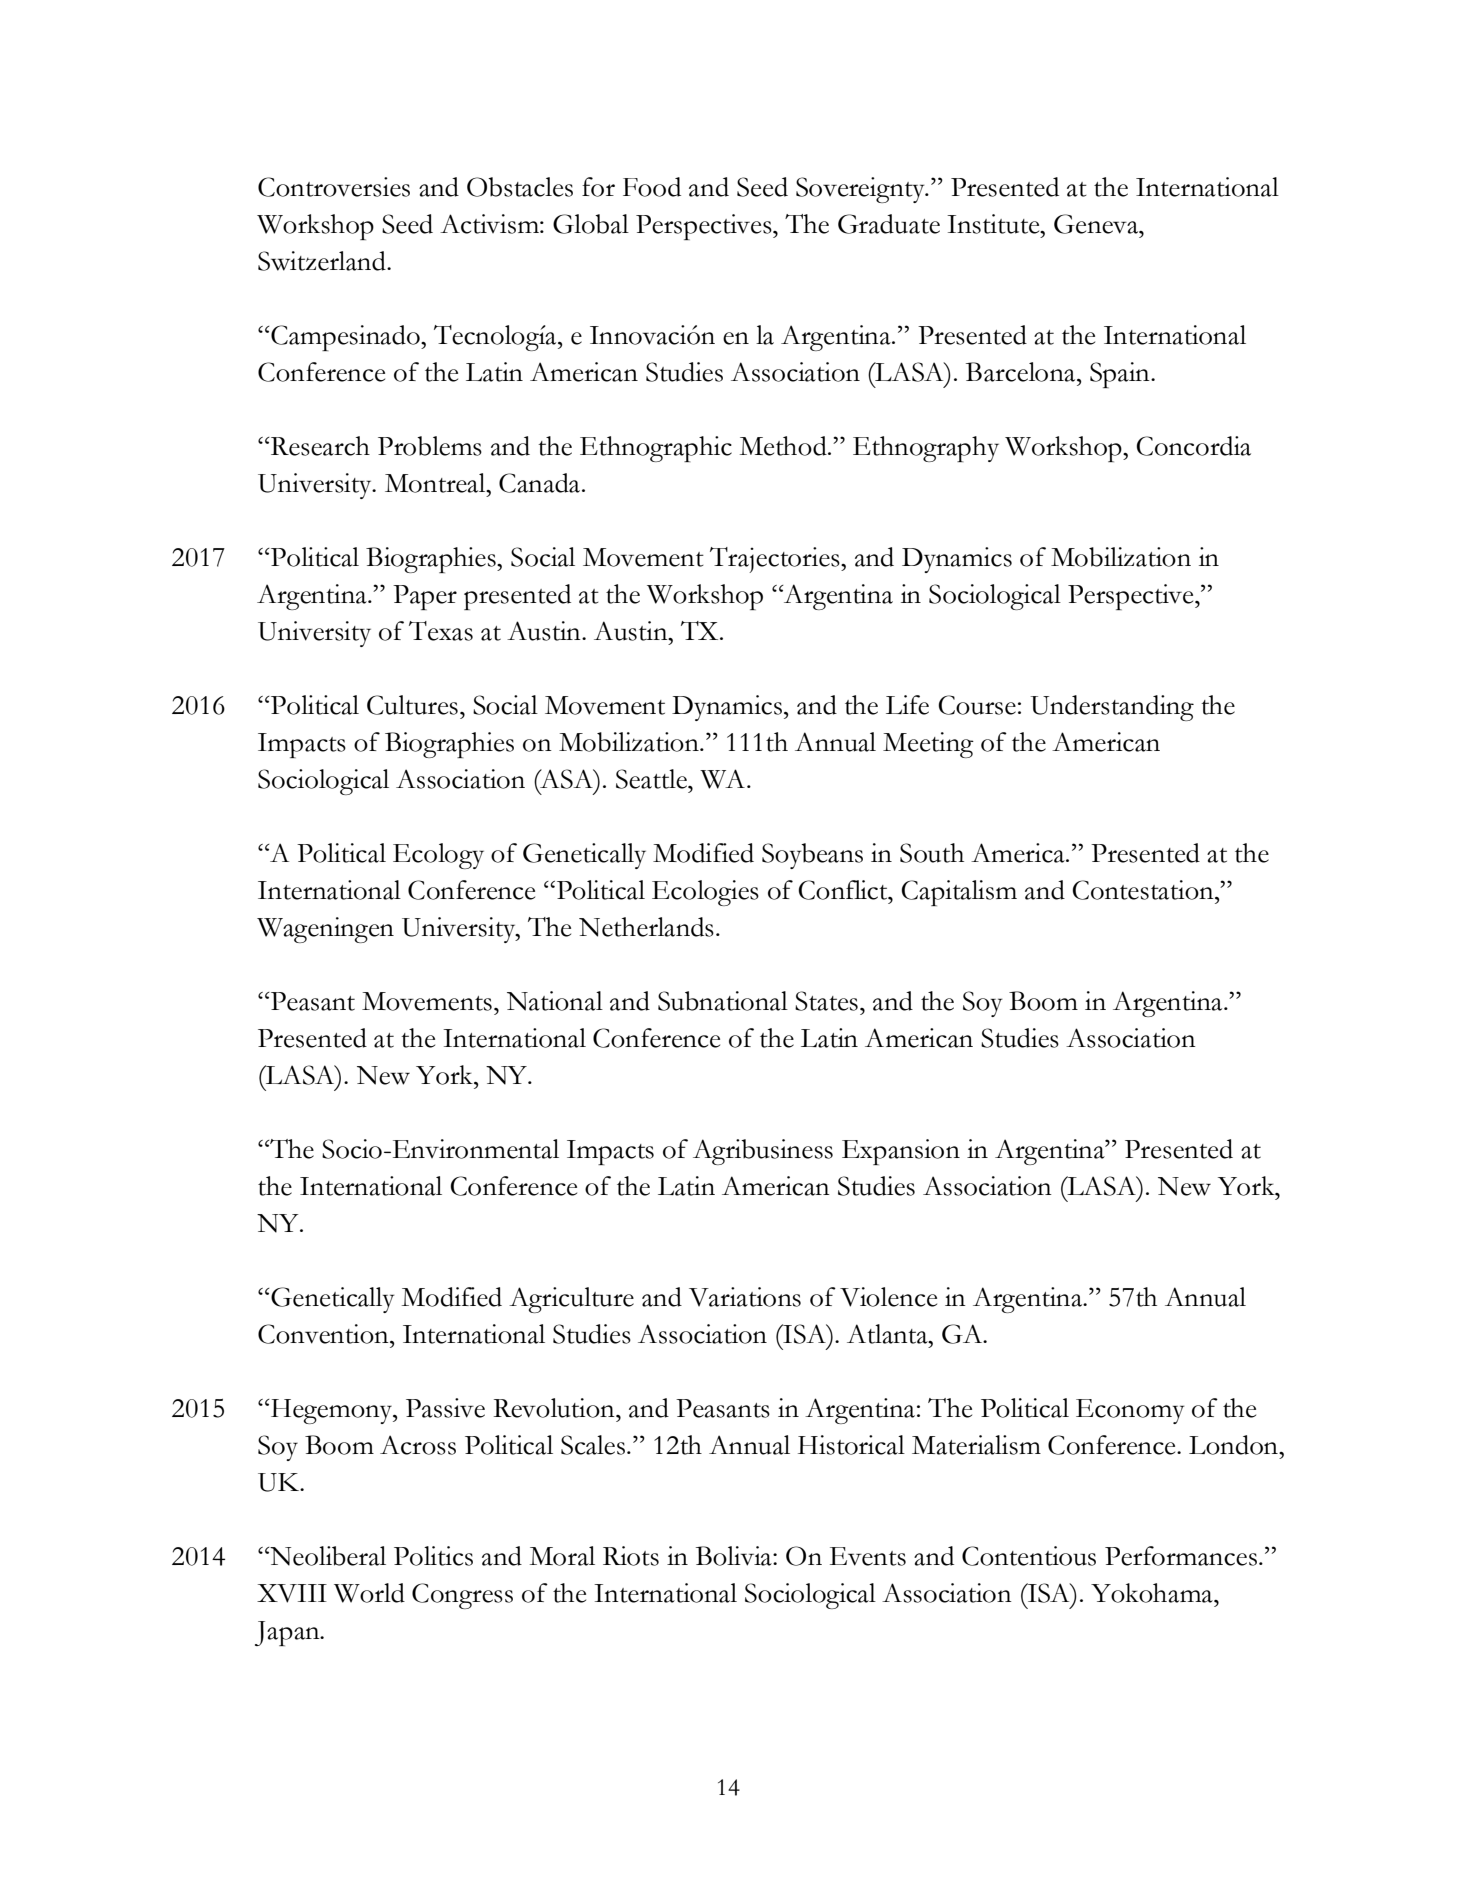  Describe the element at coordinates (324, 1334) in the image. I see `Convention` at that location.
